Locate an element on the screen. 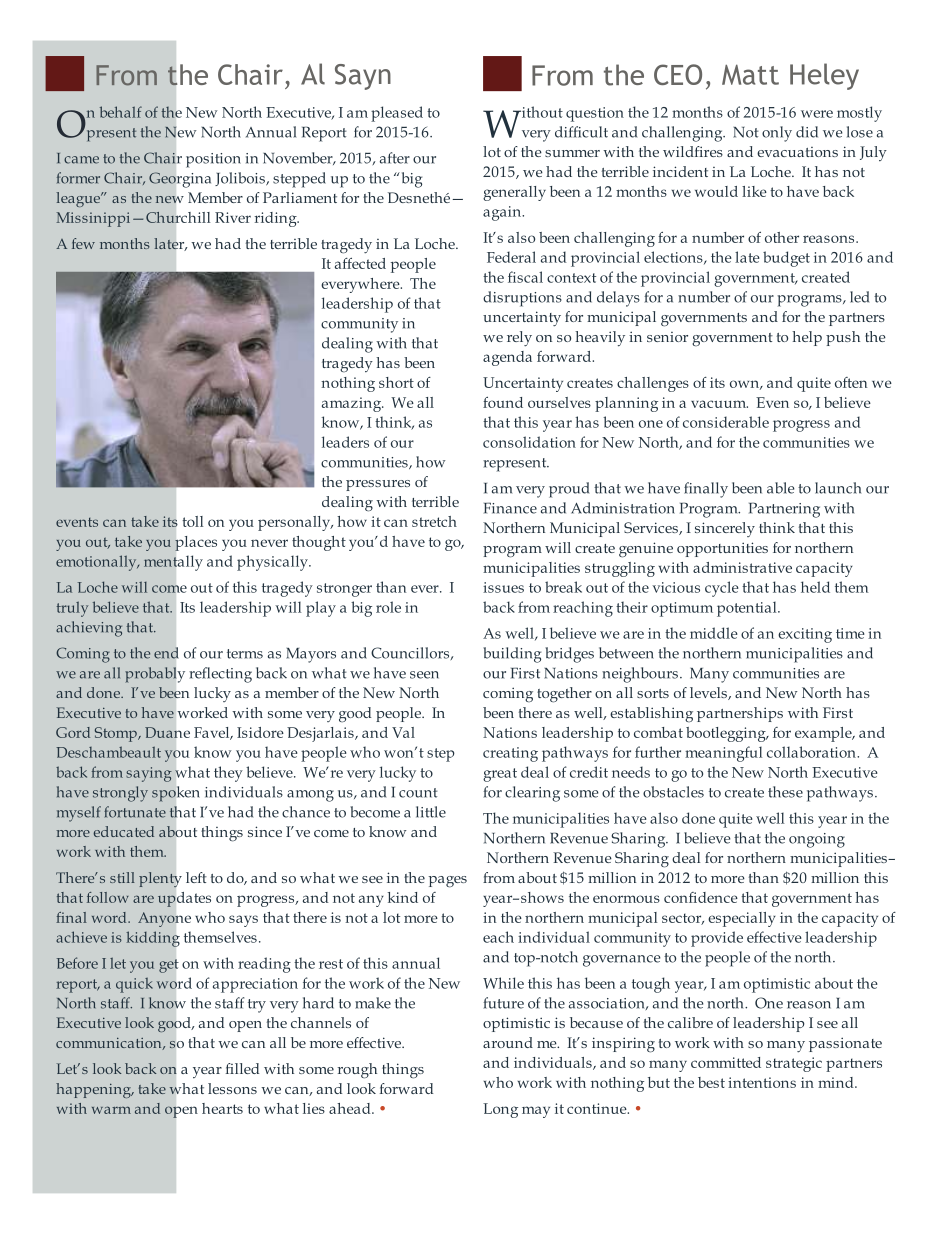 The height and width of the screenshot is (1233, 952). mentally is located at coordinates (173, 563).
